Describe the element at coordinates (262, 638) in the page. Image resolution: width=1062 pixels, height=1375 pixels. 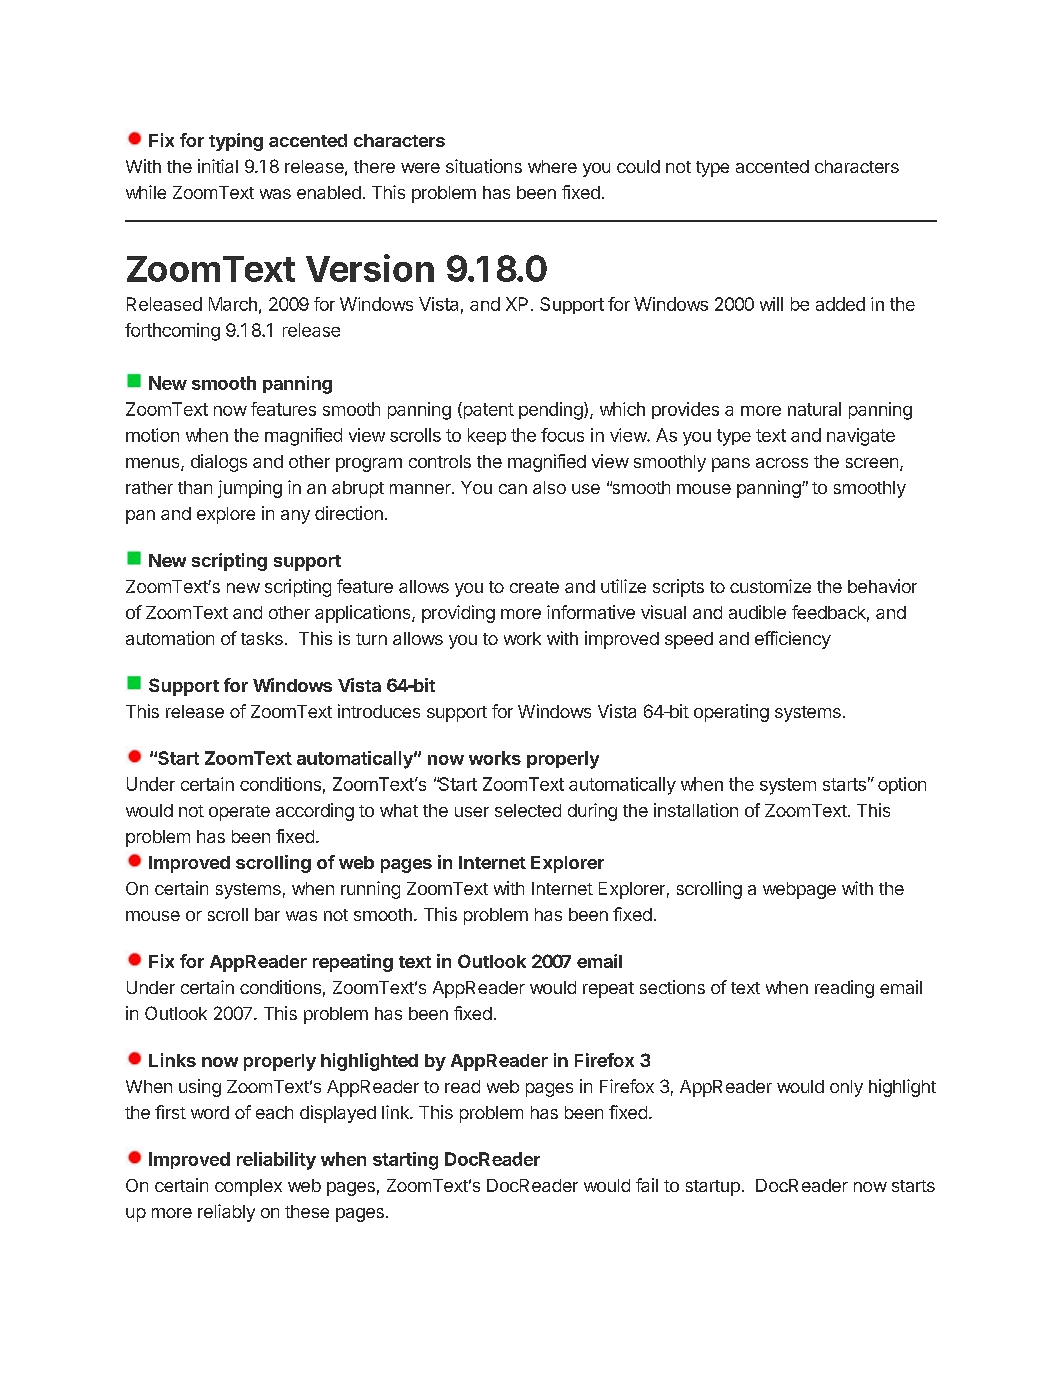
I see `tasks` at that location.
